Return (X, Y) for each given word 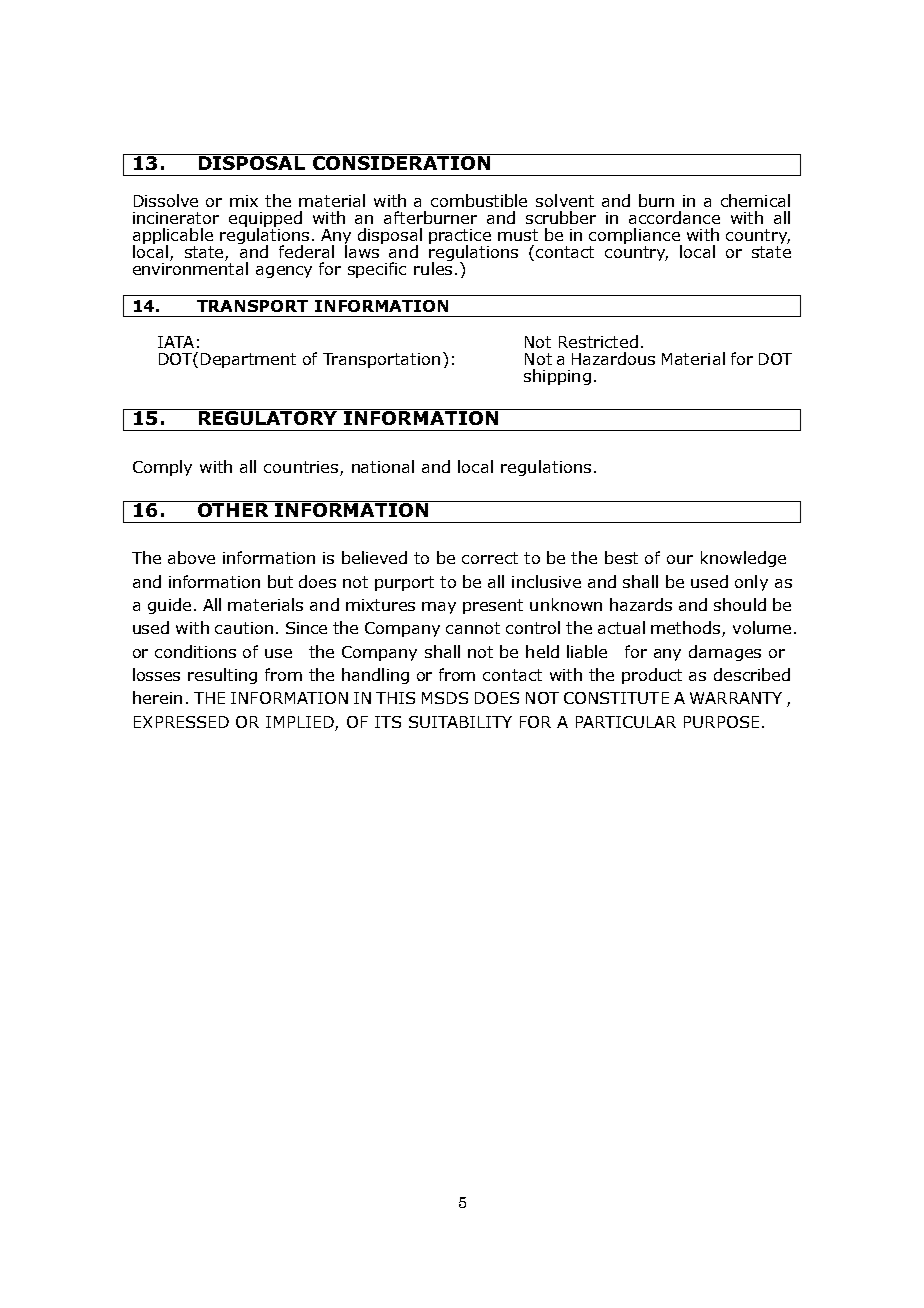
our (680, 559)
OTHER (233, 509)
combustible (479, 200)
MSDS (445, 698)
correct (490, 558)
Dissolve (166, 200)
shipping (557, 377)
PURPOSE (721, 722)
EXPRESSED (181, 722)
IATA (176, 342)
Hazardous (613, 358)
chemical (755, 200)
